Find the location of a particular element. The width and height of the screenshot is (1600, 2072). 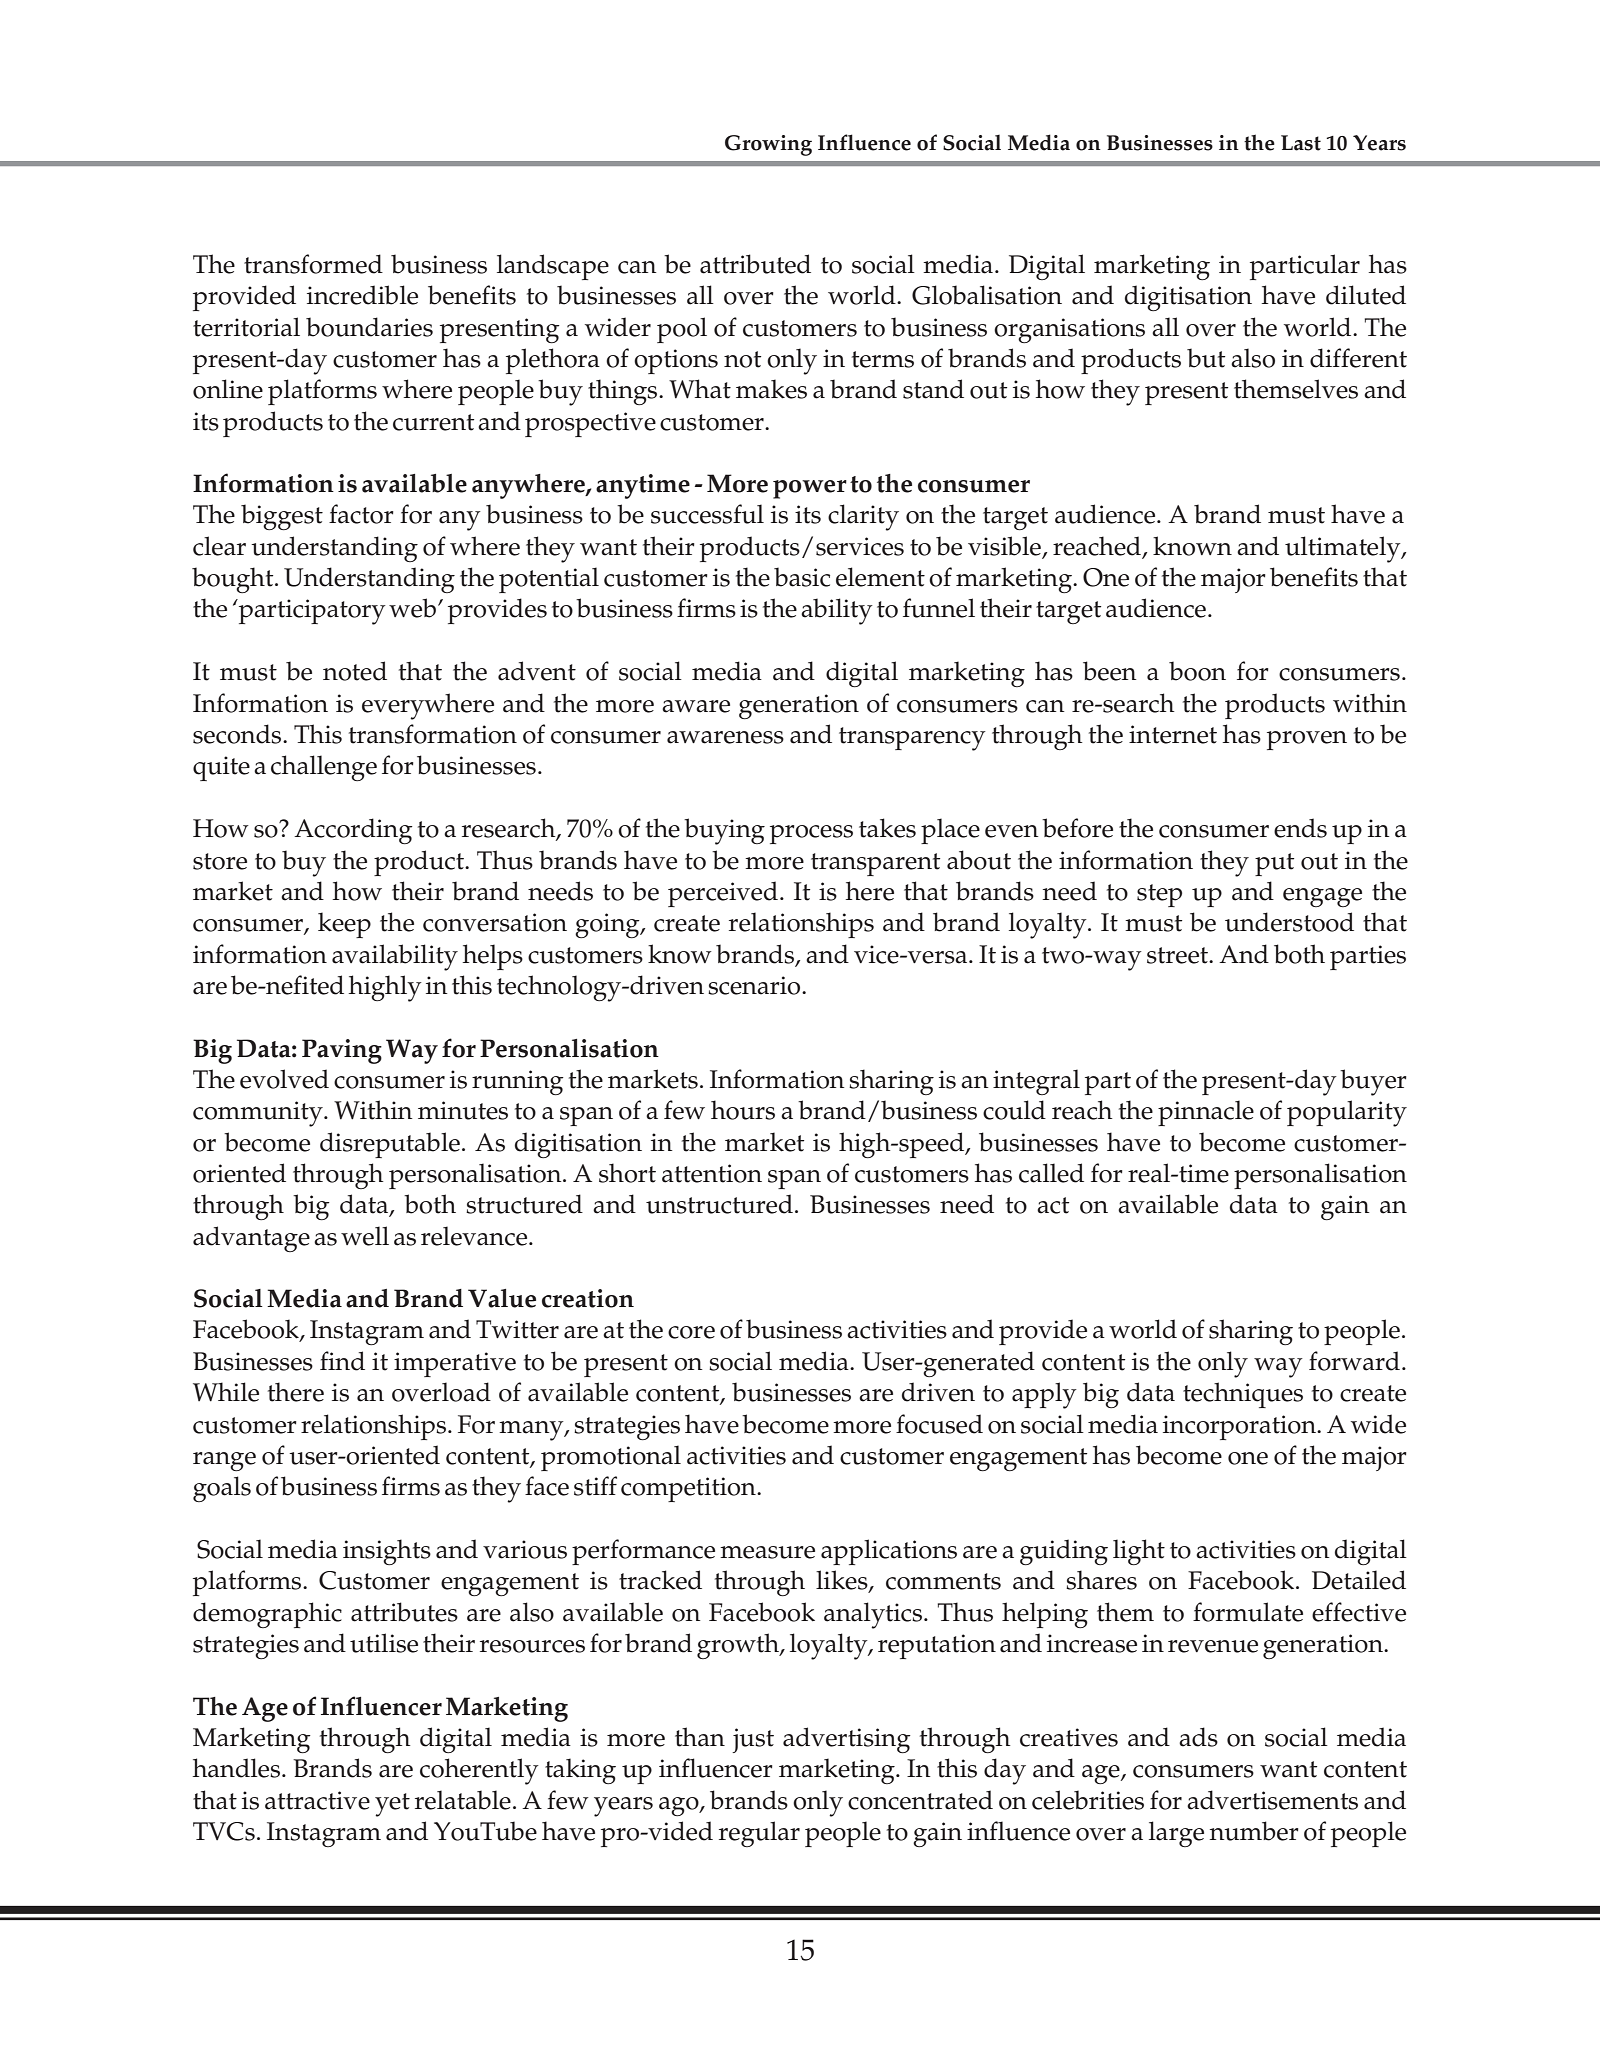

advertisements is located at coordinates (1272, 1800).
